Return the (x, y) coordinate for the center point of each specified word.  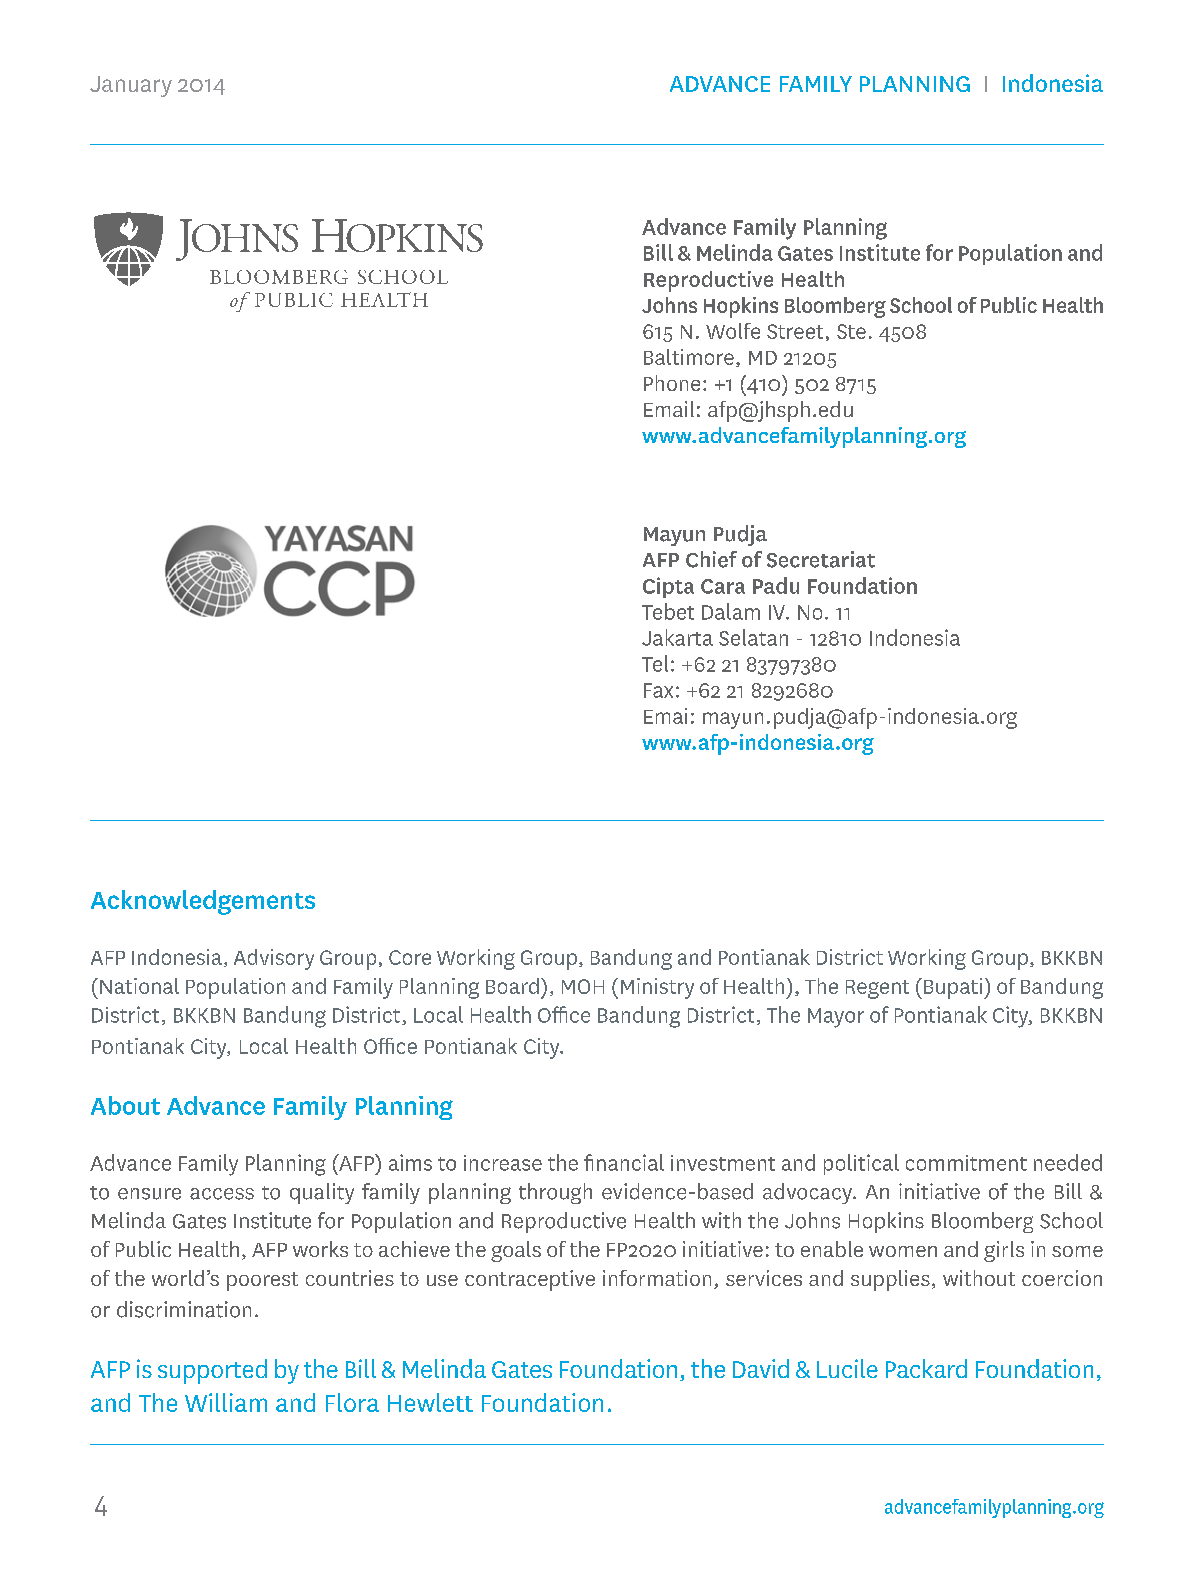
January (131, 86)
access (222, 1194)
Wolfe (733, 331)
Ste (851, 331)
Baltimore (689, 357)
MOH (583, 986)
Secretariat (821, 559)
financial (624, 1162)
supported (212, 1371)
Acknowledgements (203, 902)
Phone (672, 383)
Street (795, 331)
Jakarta (677, 637)
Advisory (274, 959)
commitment (966, 1163)
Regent (877, 989)
